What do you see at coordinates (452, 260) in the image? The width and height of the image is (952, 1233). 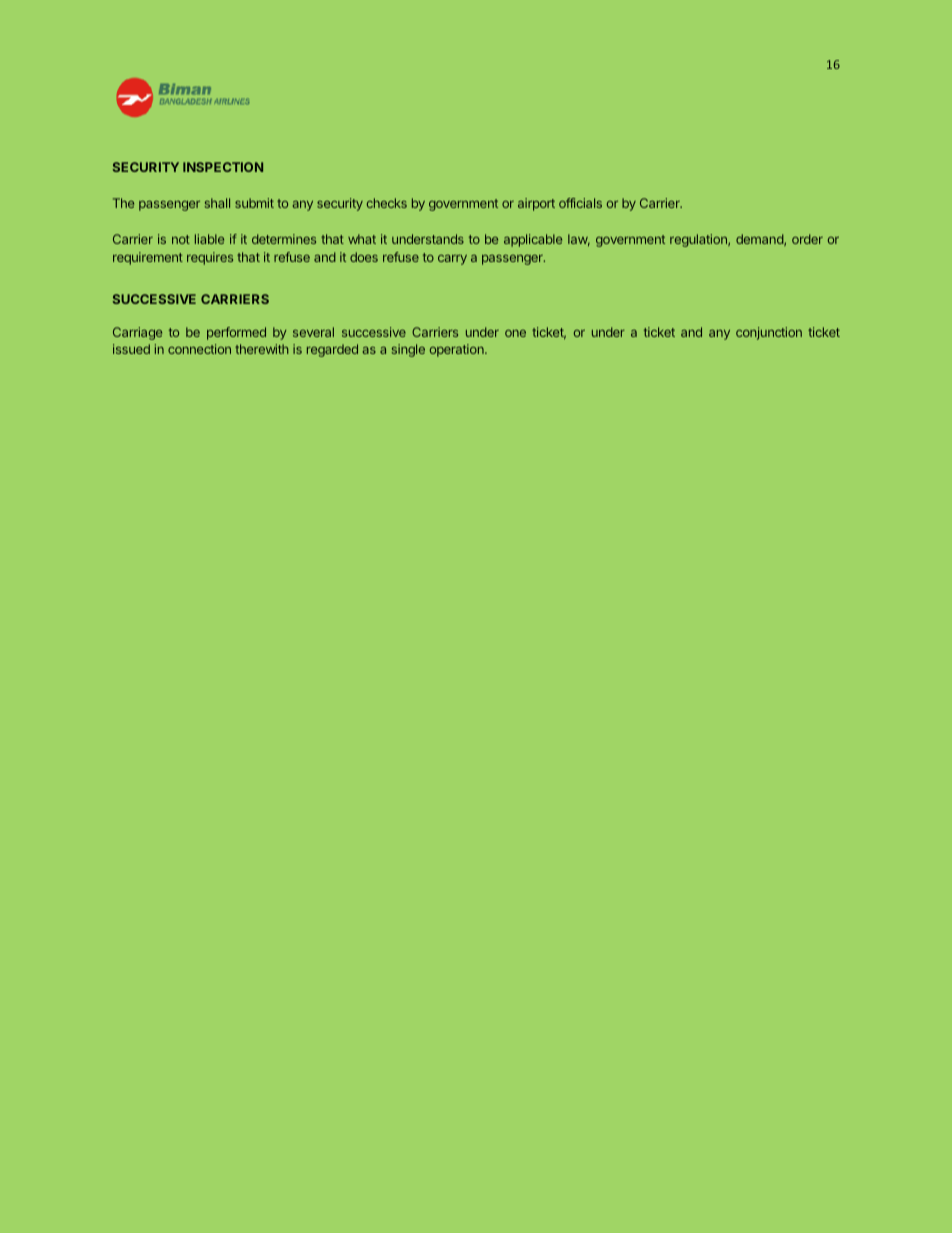 I see `carry` at bounding box center [452, 260].
